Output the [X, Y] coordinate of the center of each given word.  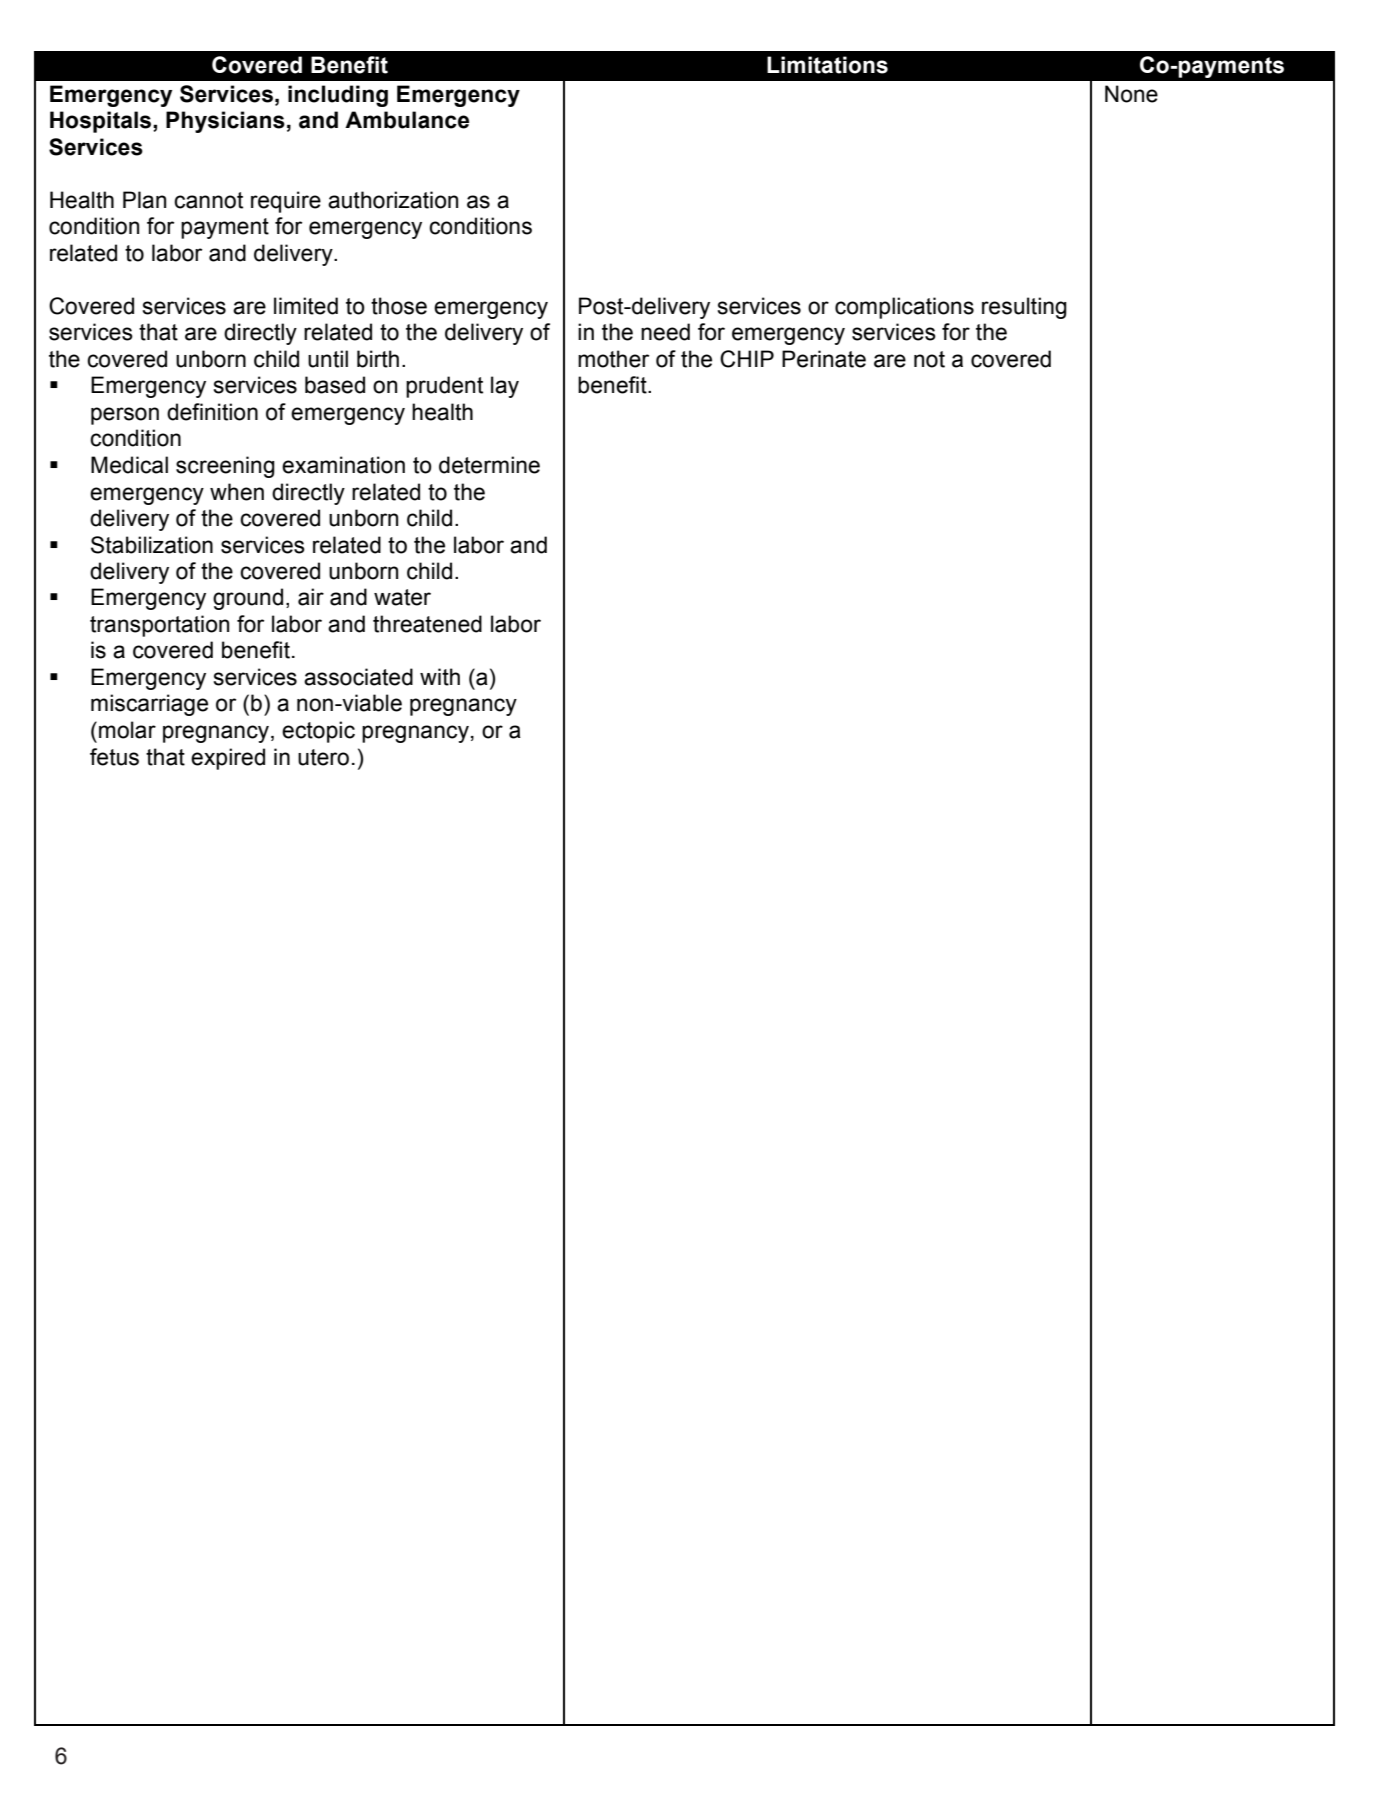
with [440, 677]
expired [228, 759]
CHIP [747, 359]
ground [248, 599]
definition [212, 412]
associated [358, 677]
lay [505, 387]
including [338, 96]
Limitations [827, 65]
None [1131, 94]
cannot [208, 200]
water [402, 597]
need [665, 332]
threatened [427, 624]
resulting [1024, 308]
